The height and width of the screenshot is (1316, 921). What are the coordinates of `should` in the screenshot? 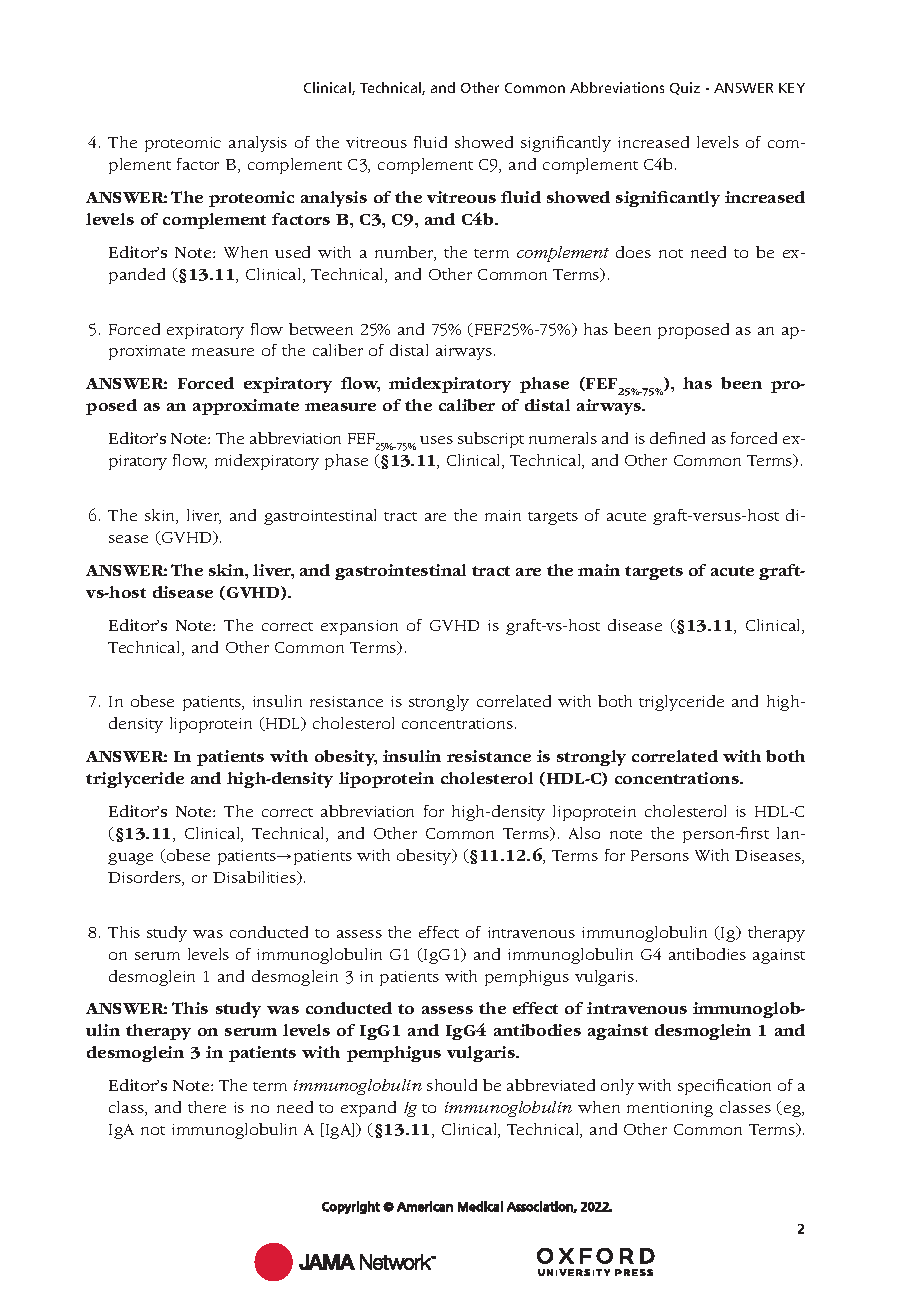 It's located at (452, 1085).
